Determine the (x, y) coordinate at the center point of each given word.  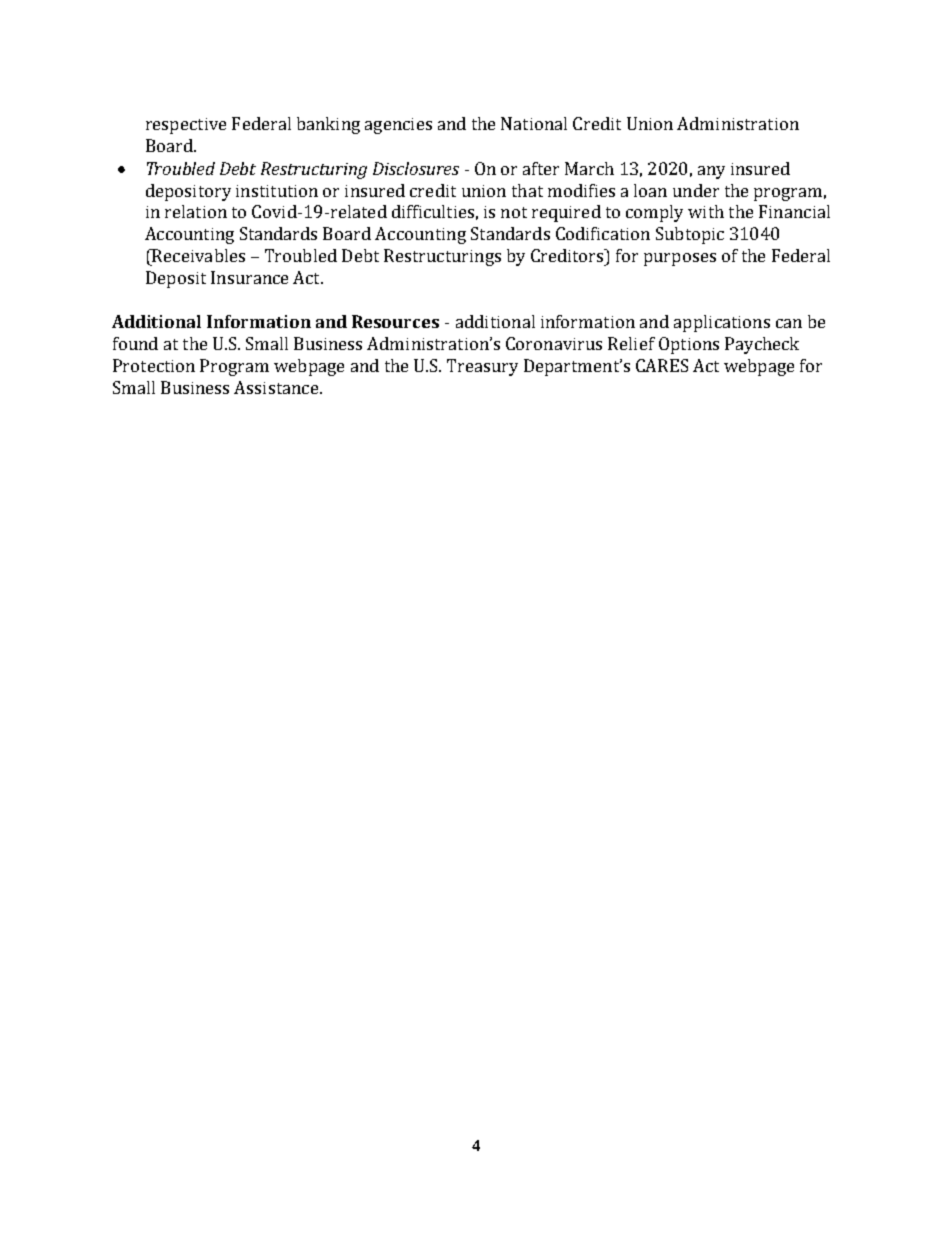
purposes (680, 259)
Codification (603, 233)
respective (186, 126)
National (534, 123)
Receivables (197, 255)
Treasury (482, 367)
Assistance (276, 387)
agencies (398, 126)
